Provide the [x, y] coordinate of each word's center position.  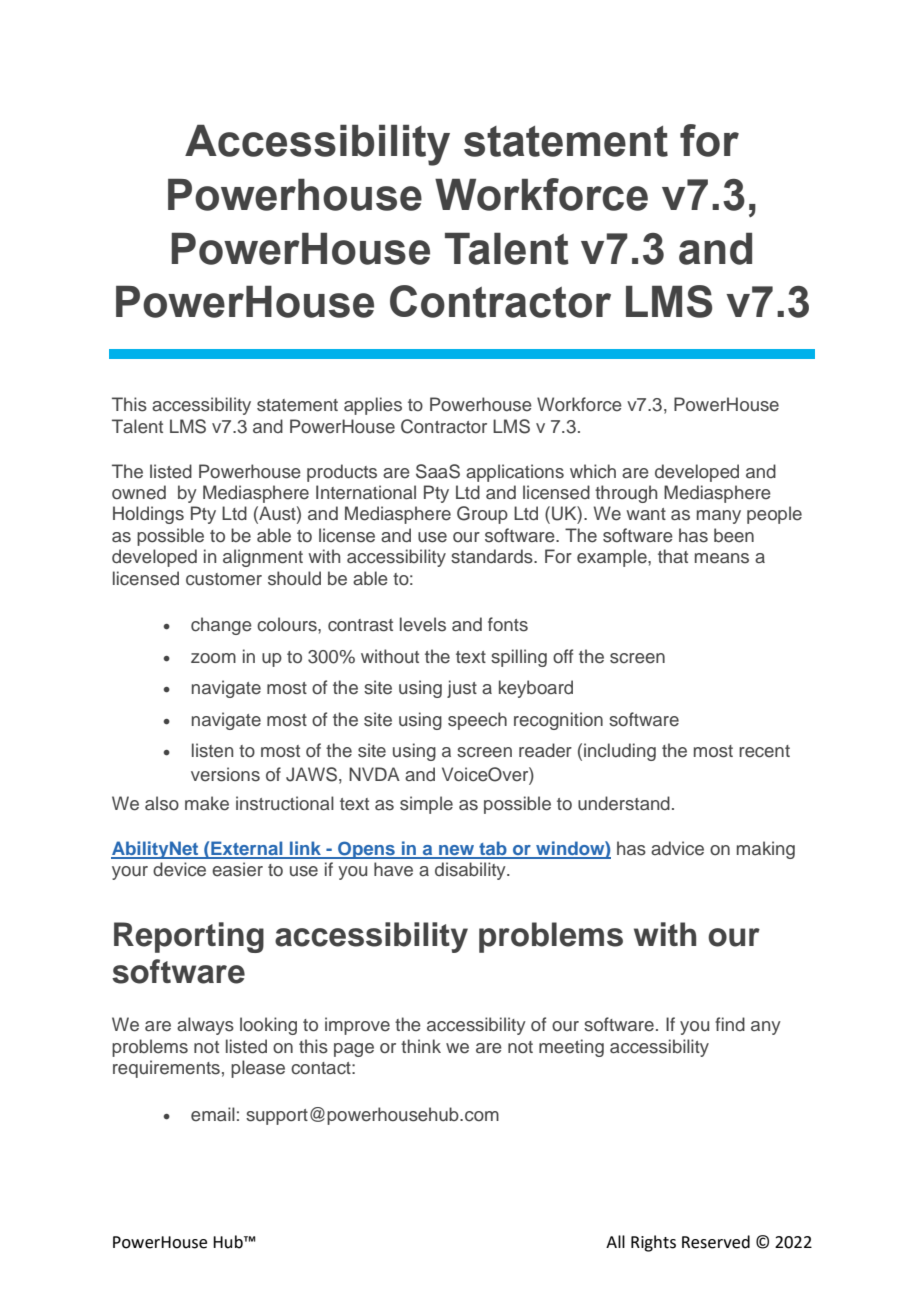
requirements [166, 1069]
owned [139, 492]
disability [471, 871]
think [421, 1046]
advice [677, 848]
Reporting [189, 937]
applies [373, 406]
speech [477, 721]
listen [212, 750]
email [213, 1114]
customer [224, 579]
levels [423, 624]
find [730, 1024]
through [626, 494]
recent [764, 751]
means [722, 558]
